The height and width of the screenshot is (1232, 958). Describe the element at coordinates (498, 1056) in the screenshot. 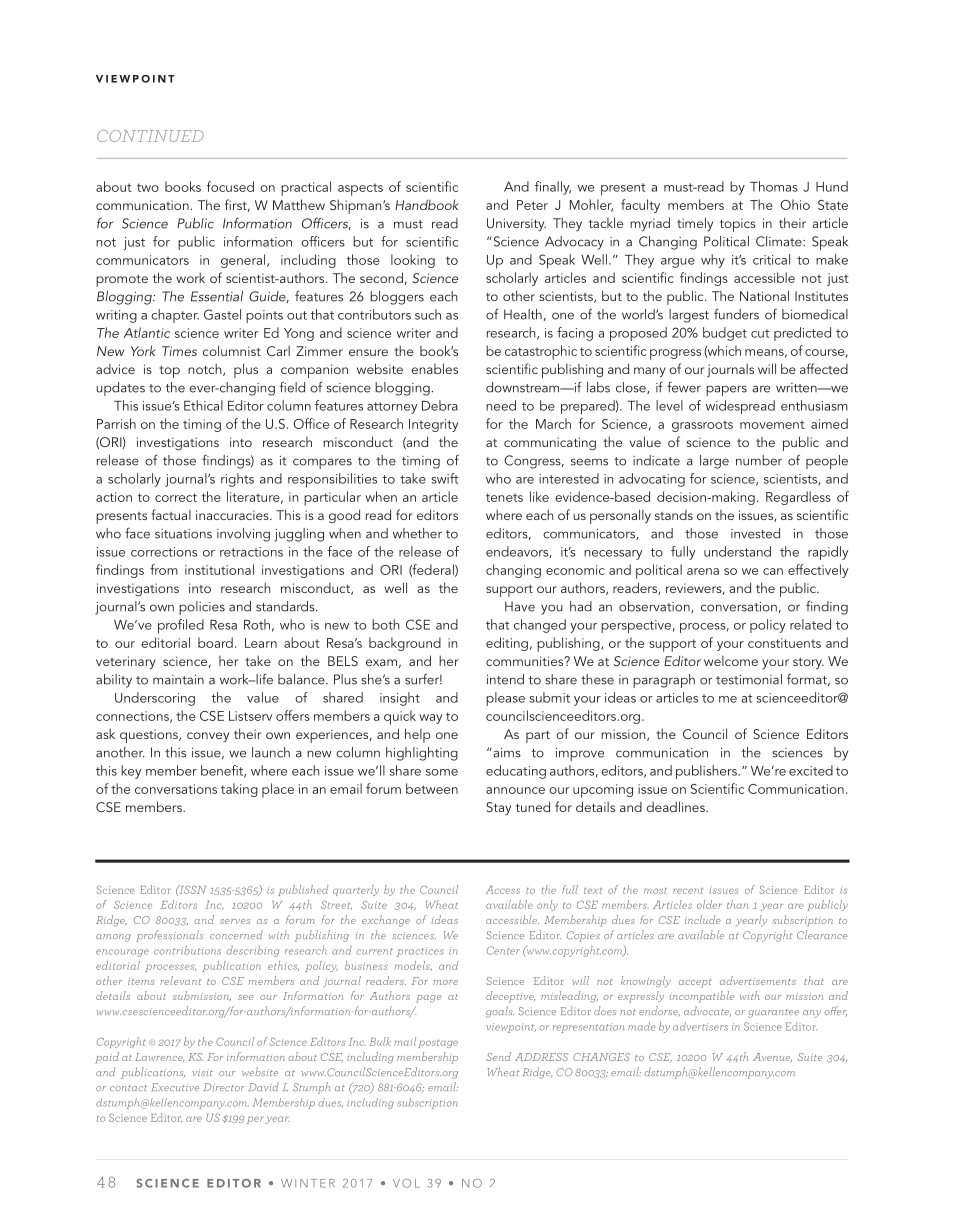

I see `Send` at that location.
